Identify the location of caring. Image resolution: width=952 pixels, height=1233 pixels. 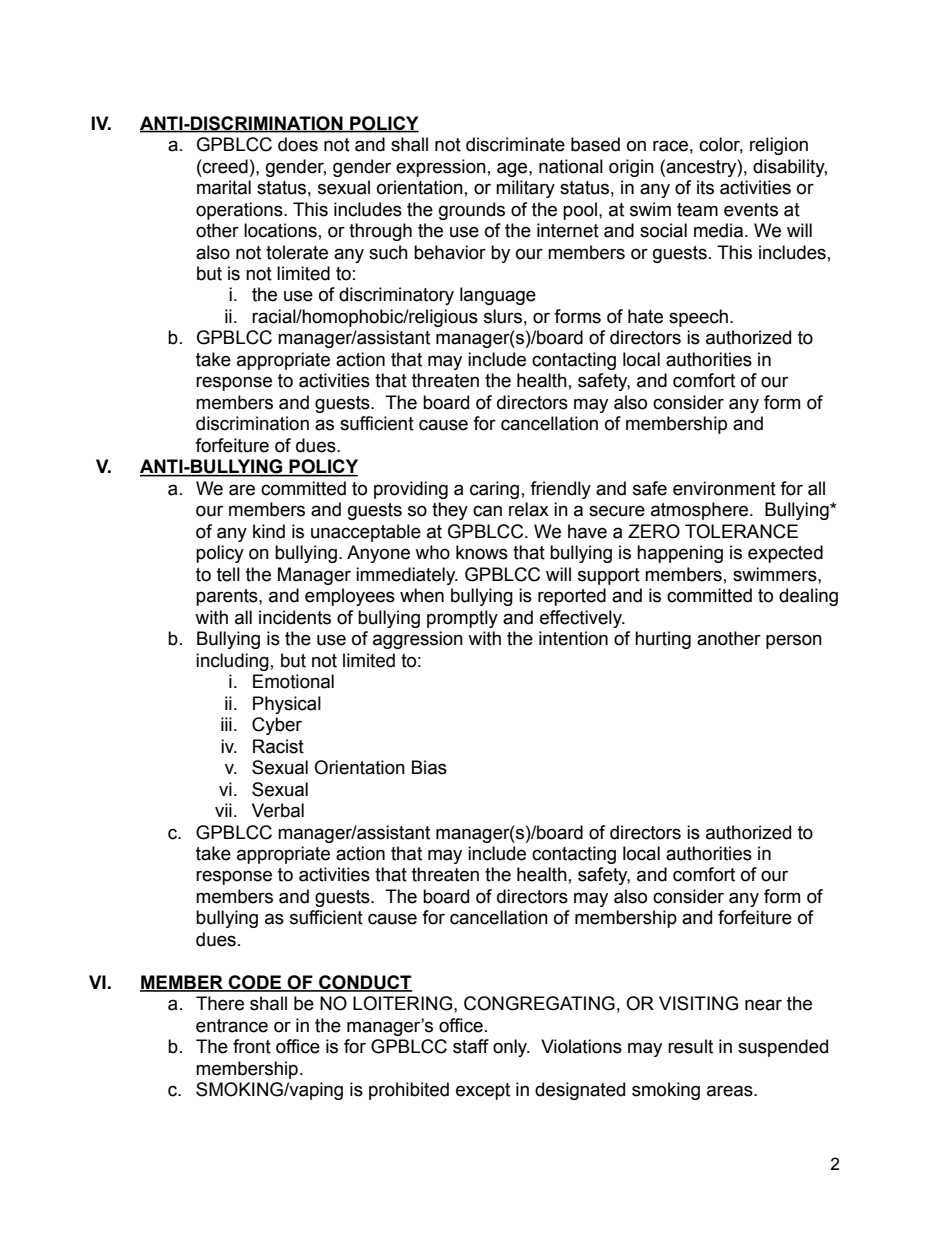
(494, 490).
